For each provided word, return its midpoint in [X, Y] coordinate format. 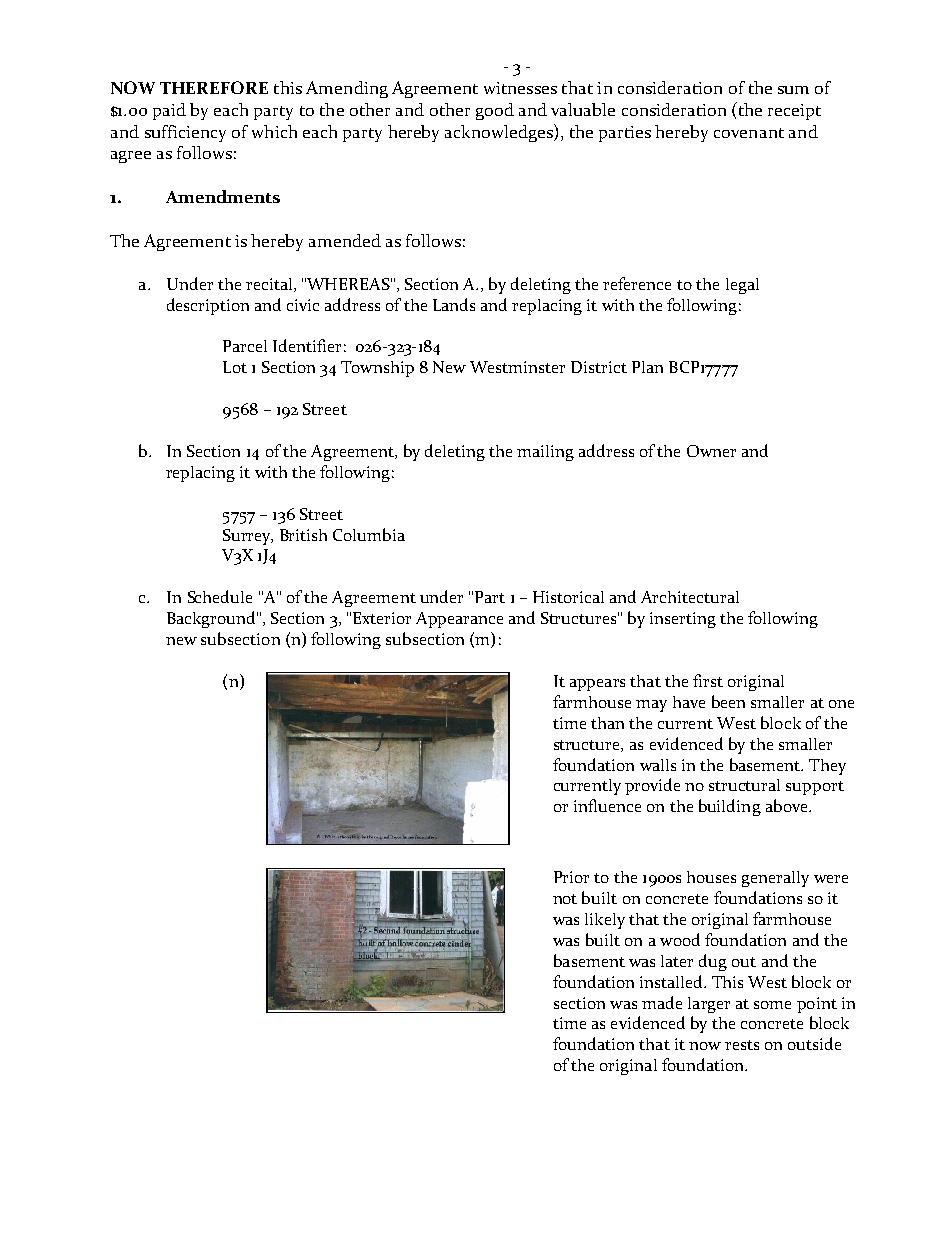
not [565, 899]
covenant [749, 133]
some [772, 1005]
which [274, 131]
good [495, 111]
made [662, 1002]
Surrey [248, 537]
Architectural [690, 597]
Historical [568, 597]
